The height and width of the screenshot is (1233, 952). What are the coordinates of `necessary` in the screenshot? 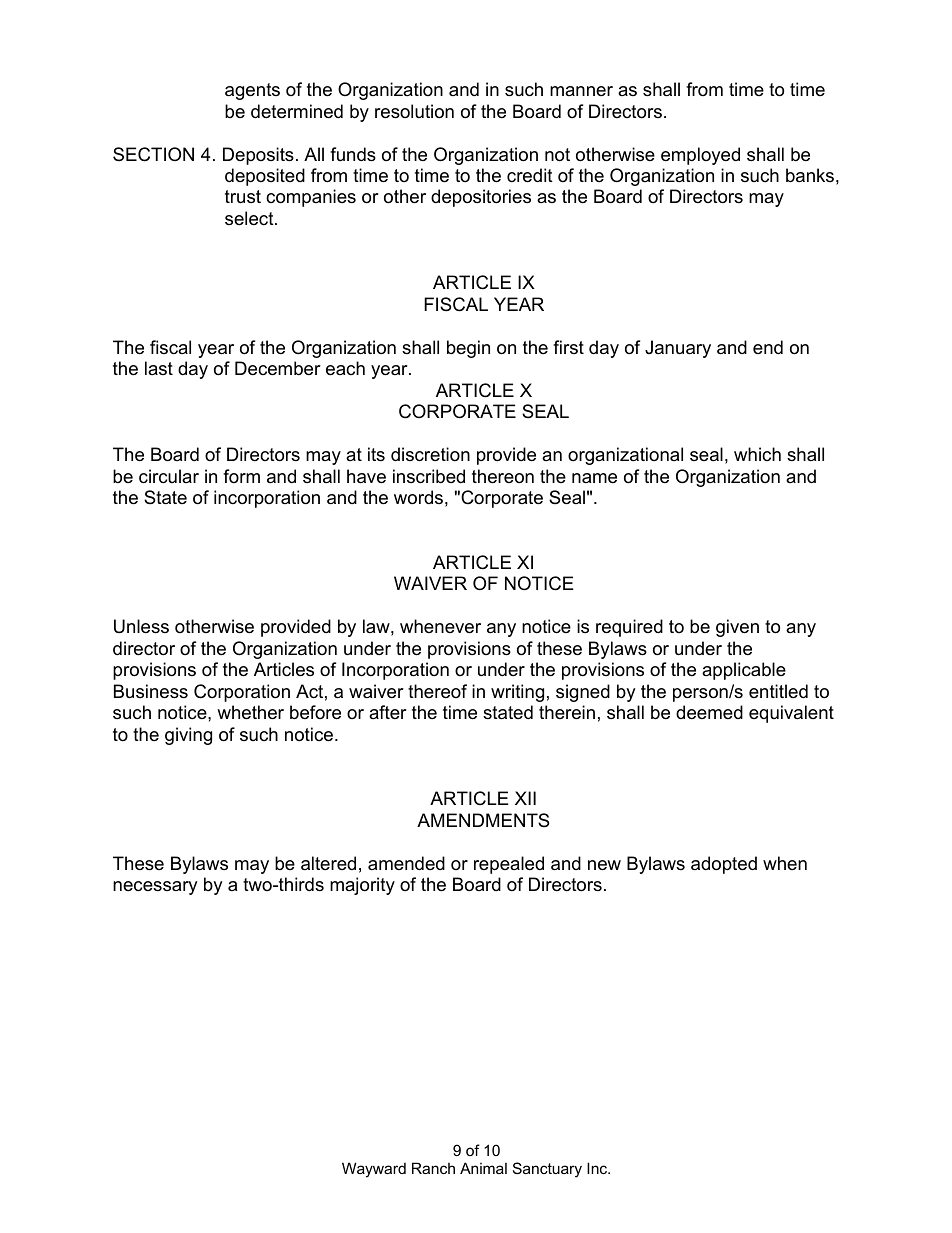 It's located at (155, 888).
